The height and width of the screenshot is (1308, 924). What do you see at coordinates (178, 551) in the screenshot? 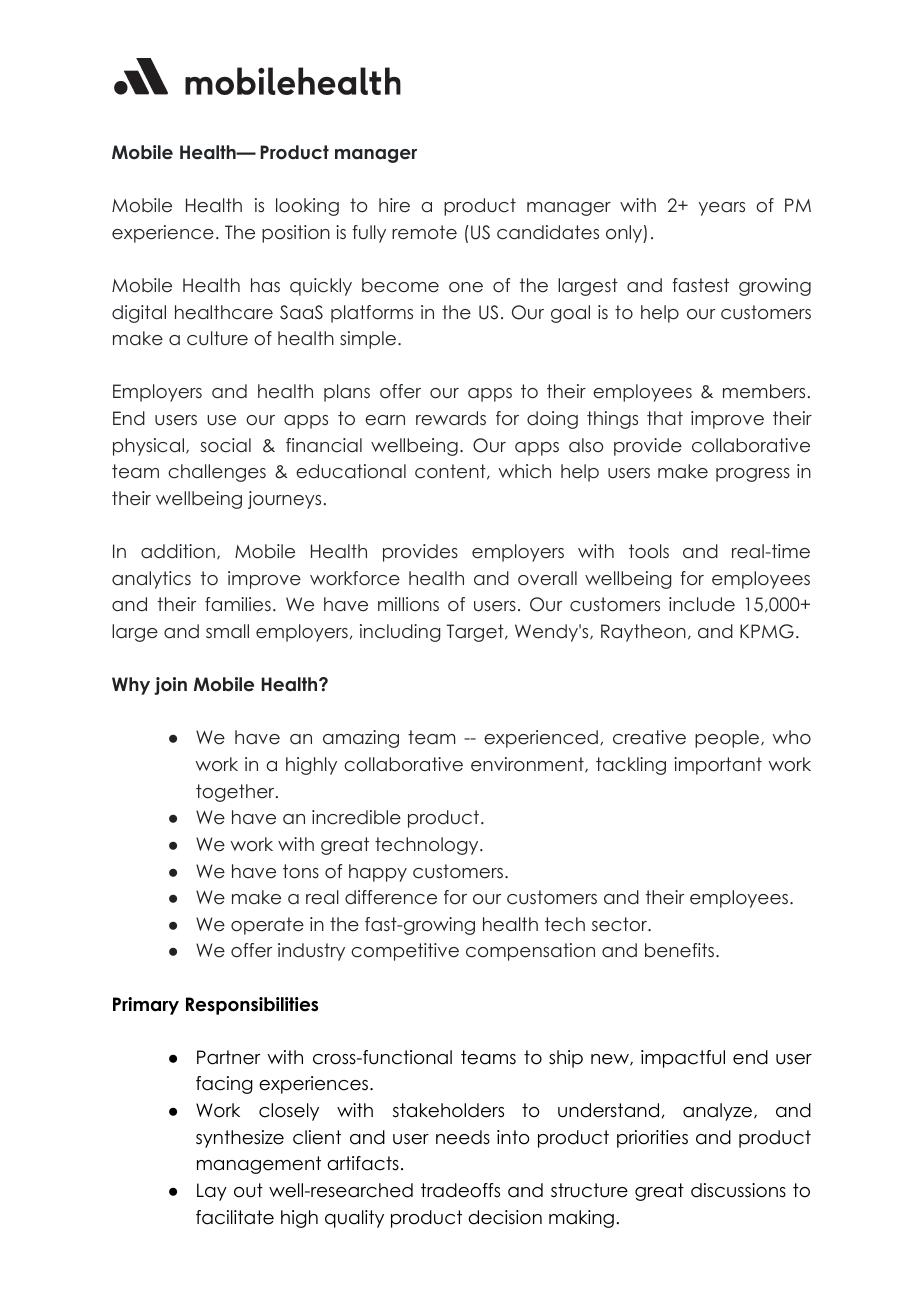
I see `addition` at bounding box center [178, 551].
